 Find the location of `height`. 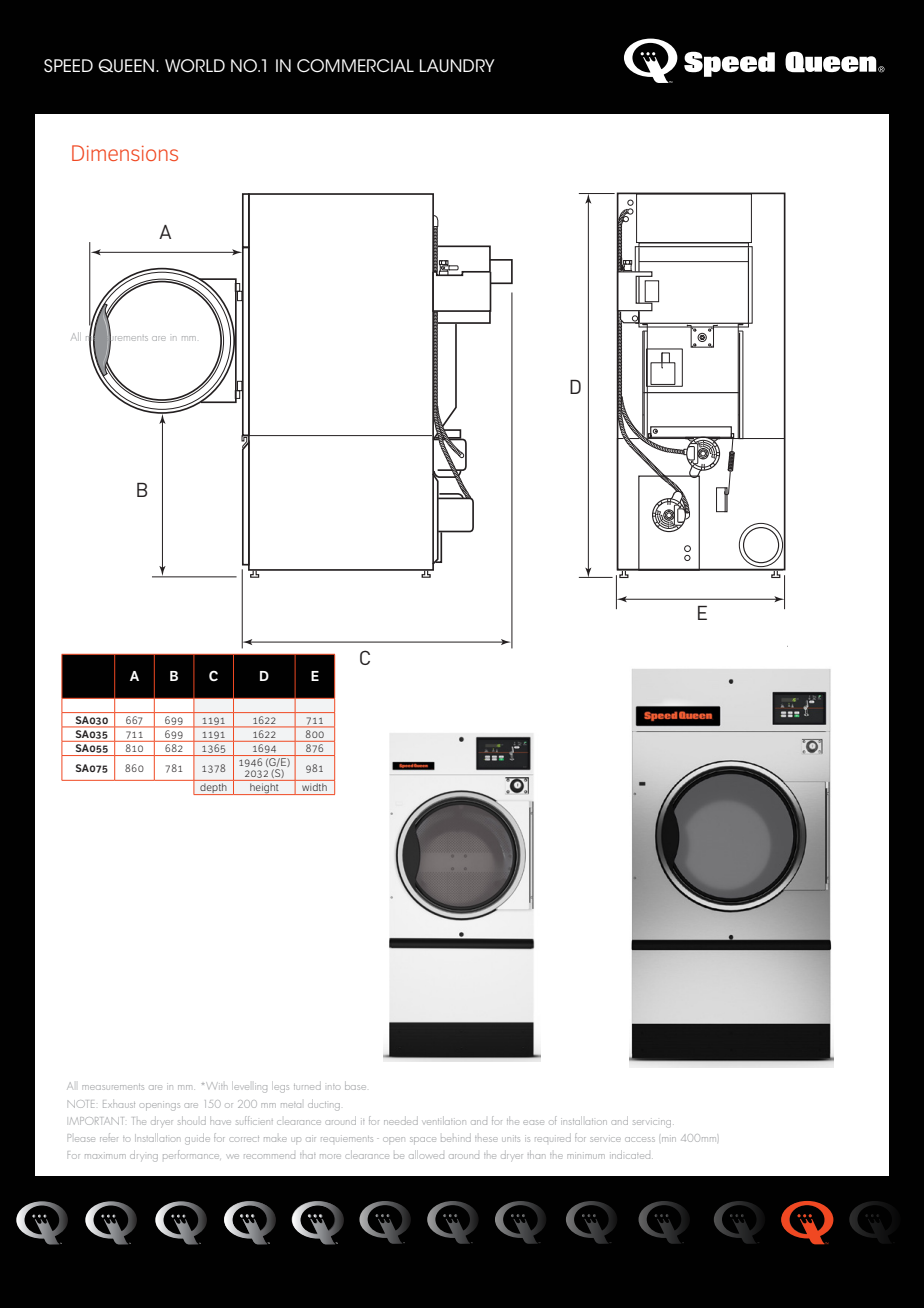

height is located at coordinates (264, 789).
